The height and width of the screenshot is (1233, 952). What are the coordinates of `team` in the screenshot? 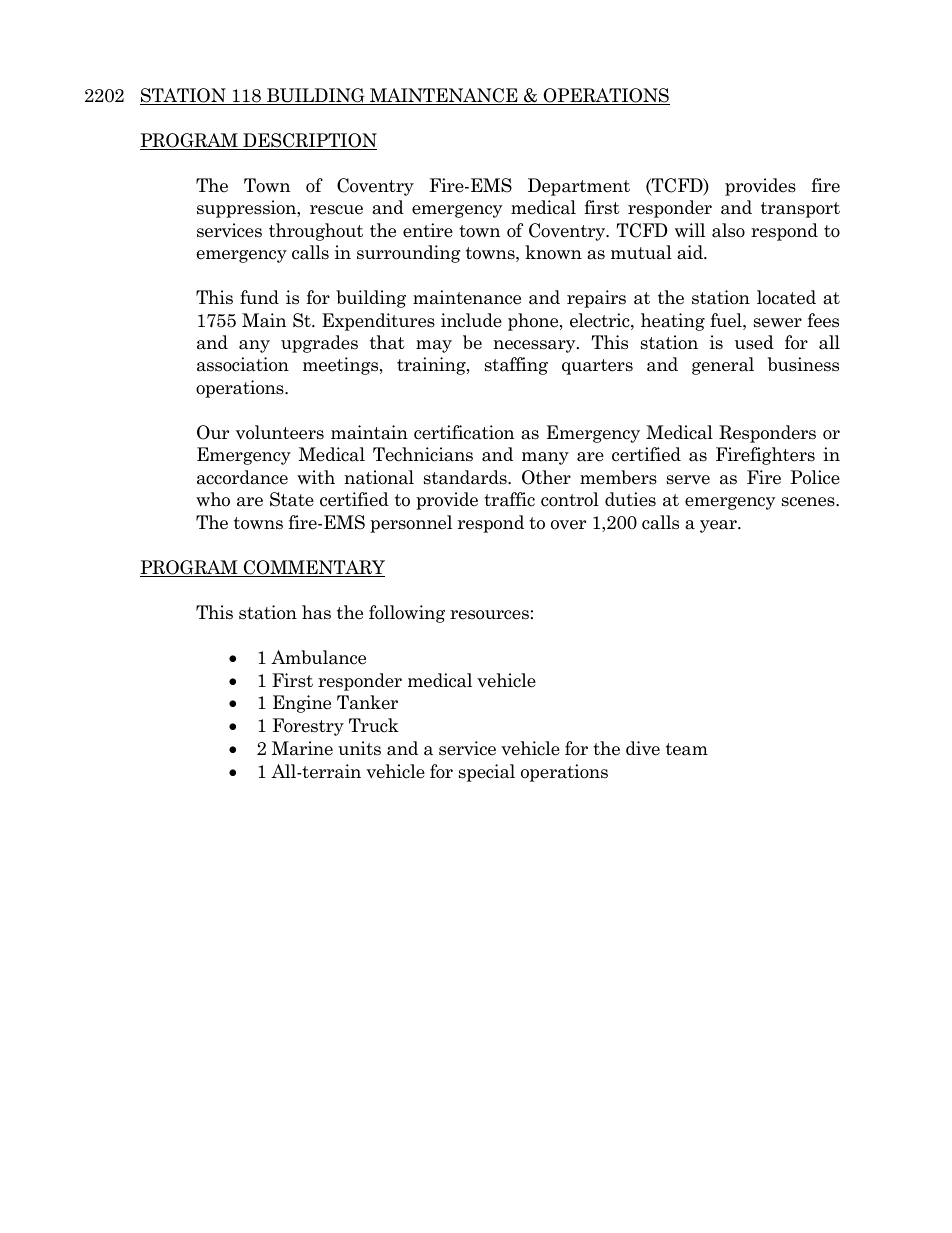 It's located at (687, 749).
